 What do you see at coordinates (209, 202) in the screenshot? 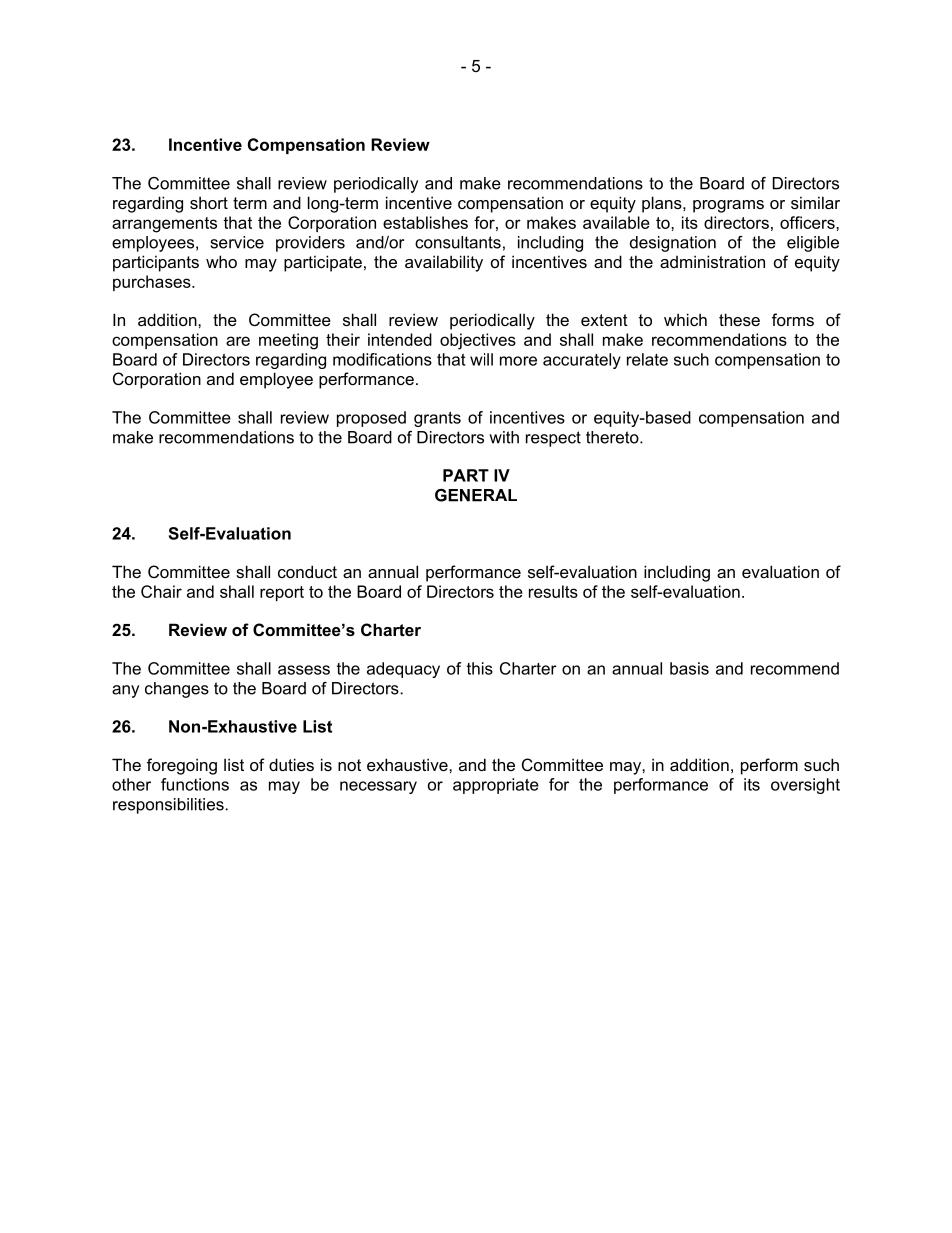
I see `short` at bounding box center [209, 202].
